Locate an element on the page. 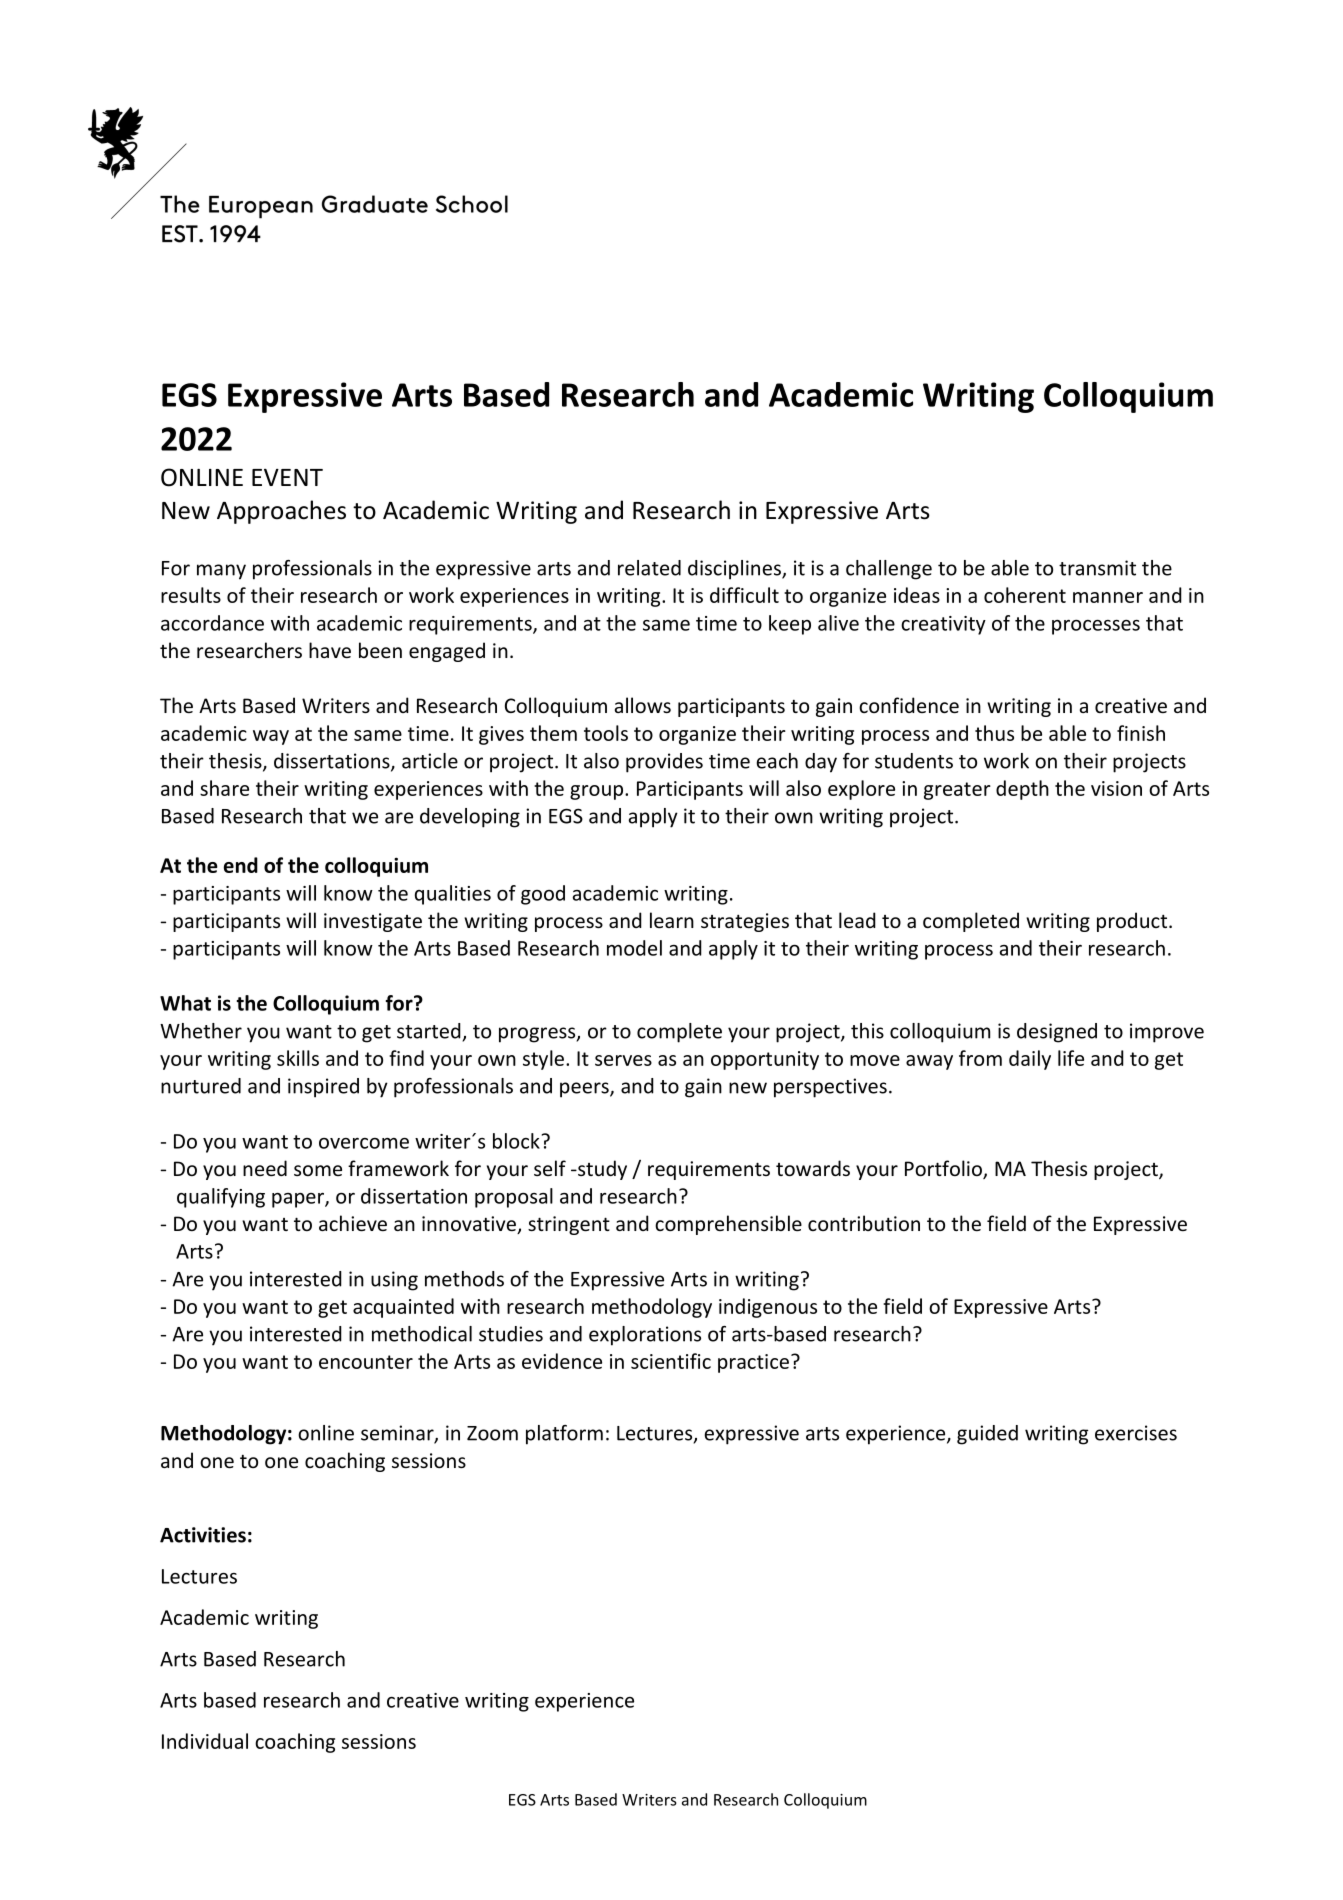 The width and height of the image is (1343, 1900). provides is located at coordinates (664, 763).
